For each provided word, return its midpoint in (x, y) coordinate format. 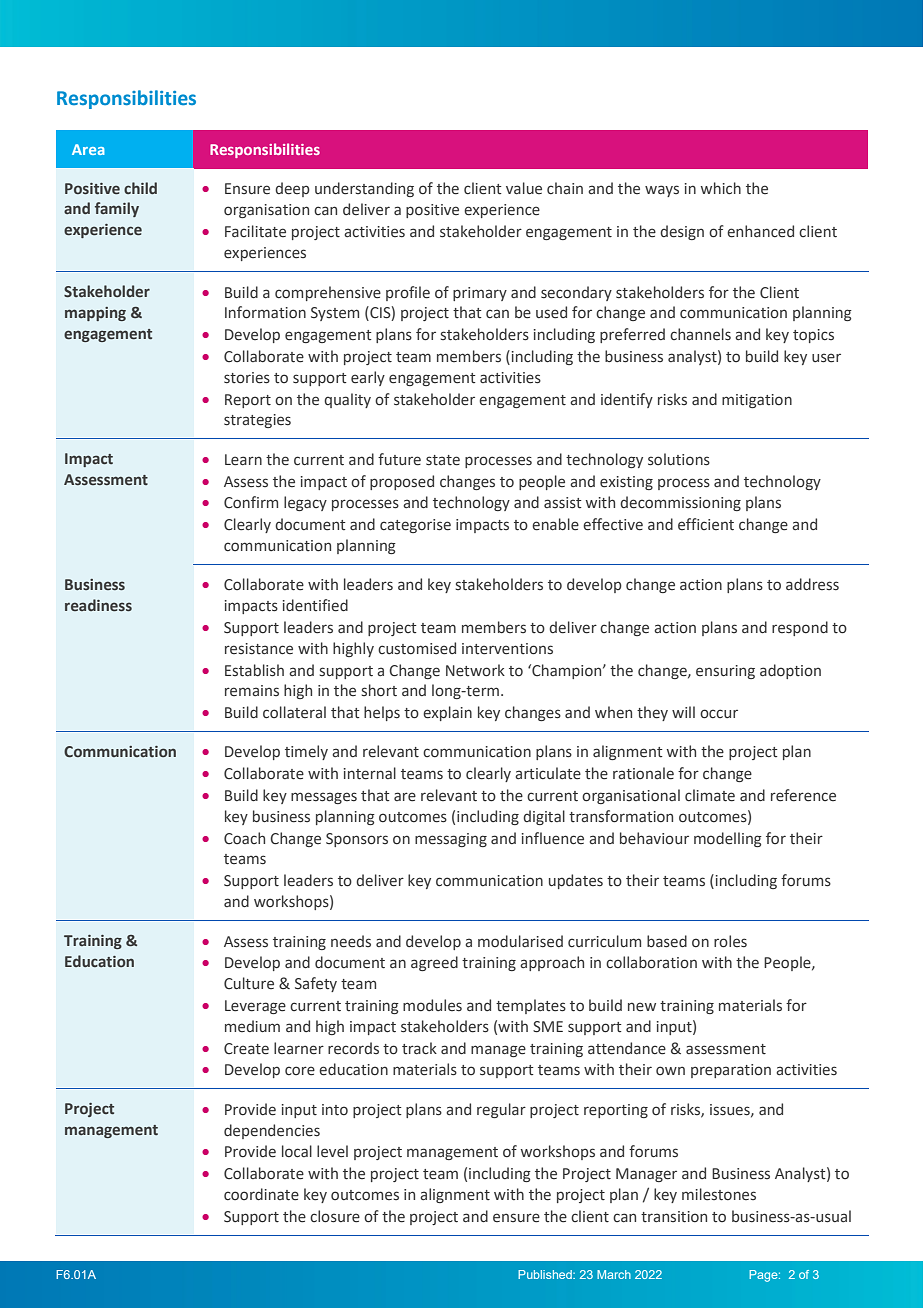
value (524, 188)
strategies (257, 421)
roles (730, 941)
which (721, 188)
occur (719, 714)
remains (252, 691)
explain (447, 713)
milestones (719, 1194)
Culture (249, 983)
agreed (434, 963)
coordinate (261, 1194)
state (443, 460)
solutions (679, 459)
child (140, 188)
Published (546, 1274)
